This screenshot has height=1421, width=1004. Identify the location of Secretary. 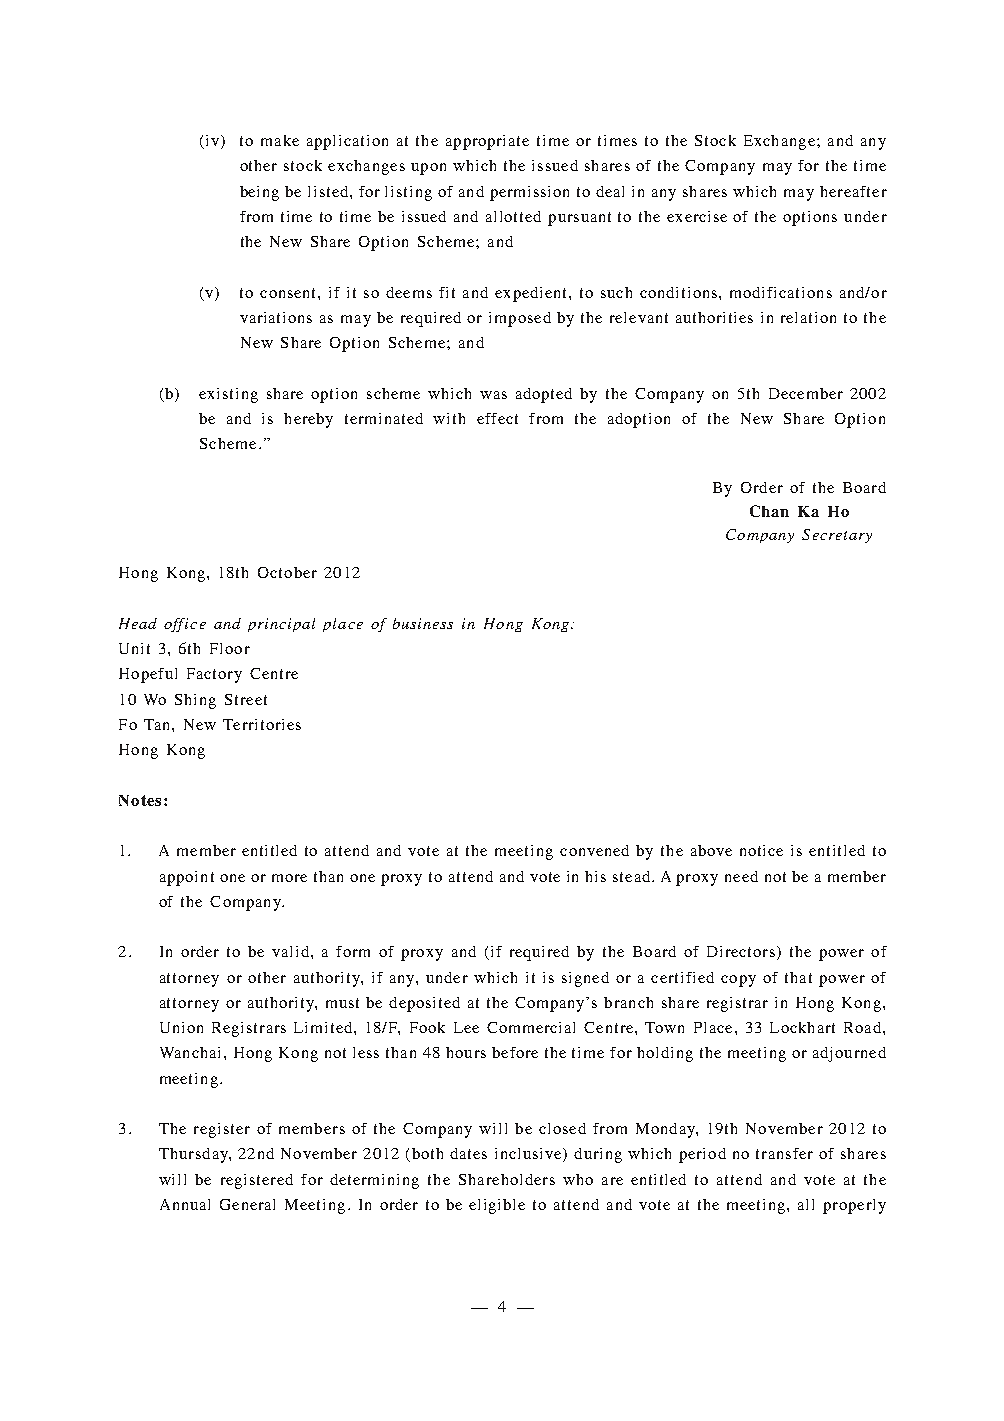
(837, 536).
